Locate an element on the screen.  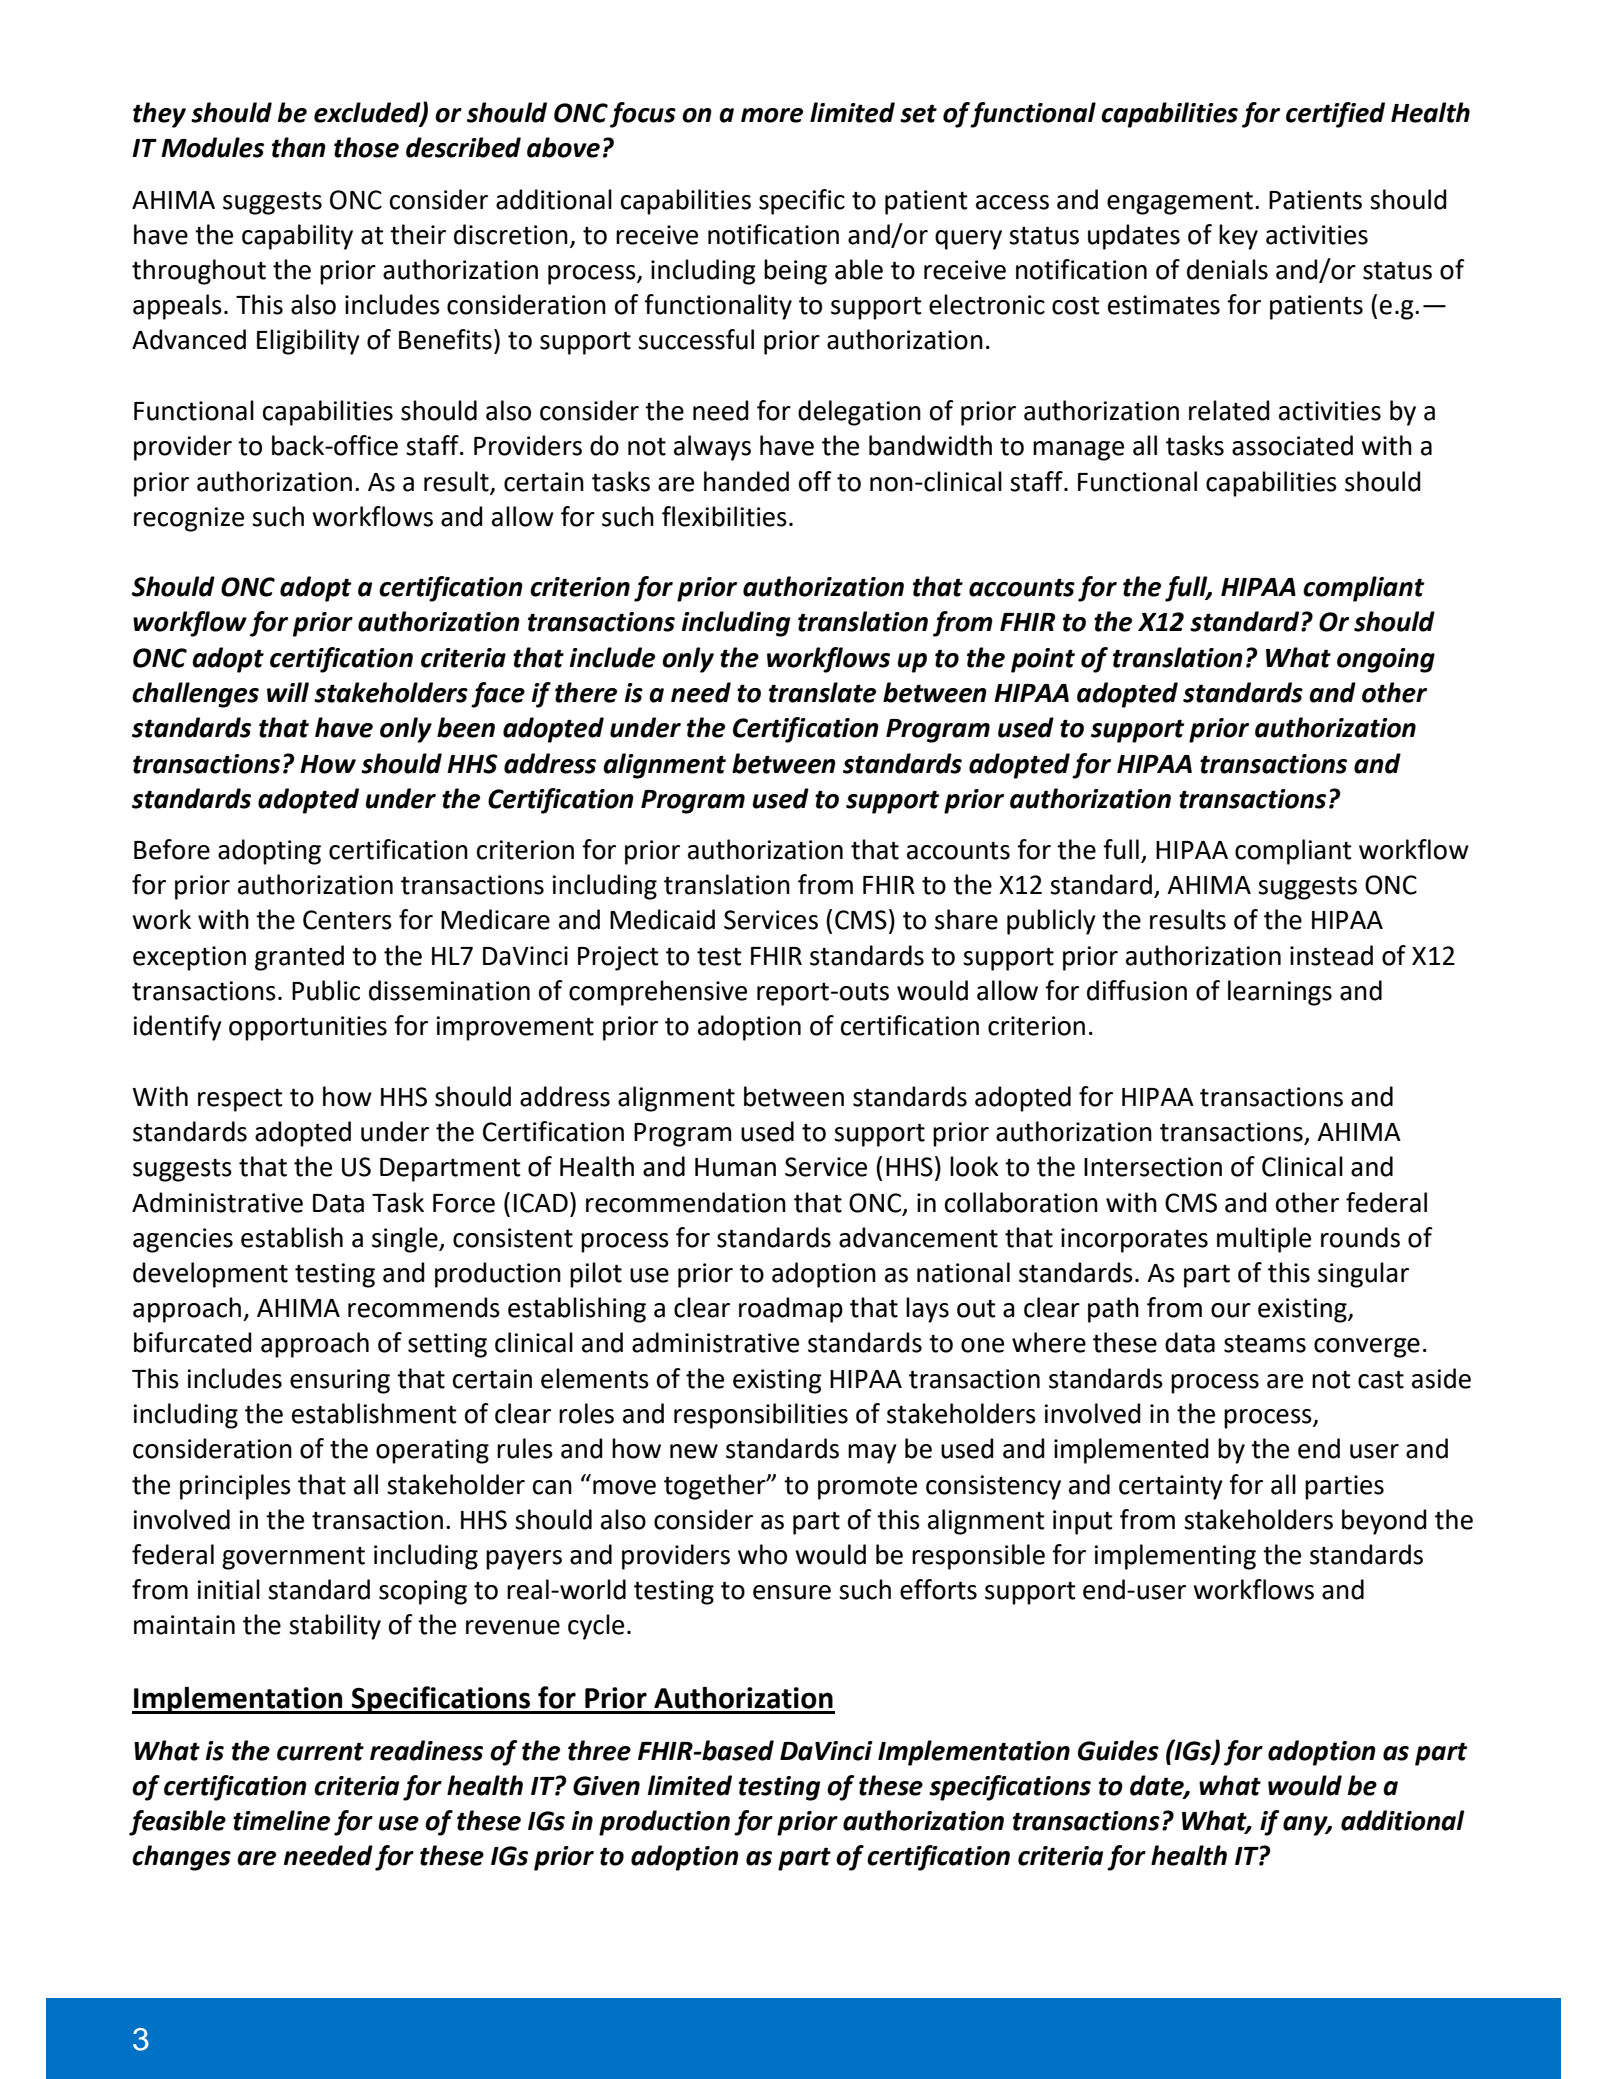
Before is located at coordinates (172, 849).
